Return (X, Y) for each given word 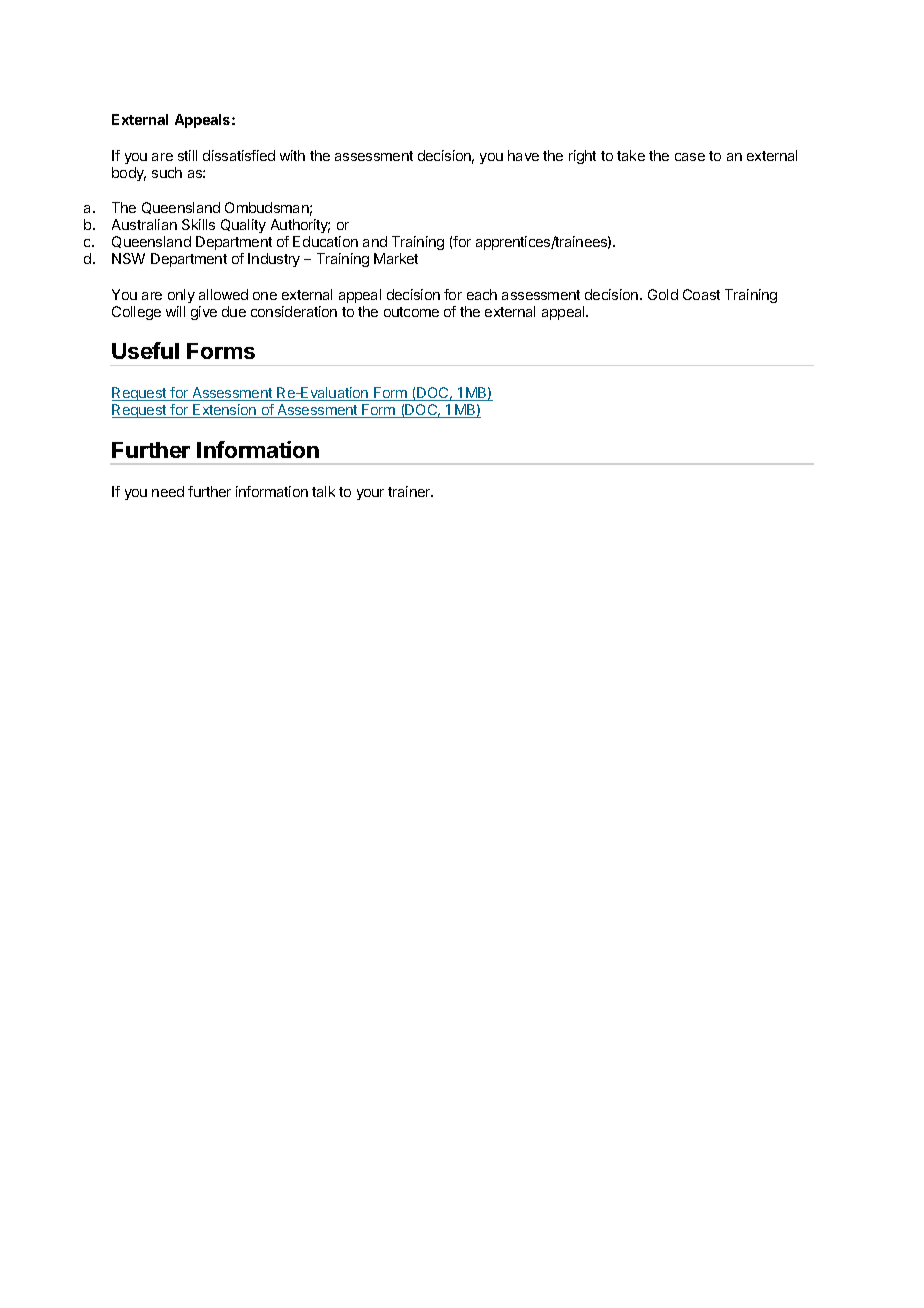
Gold (663, 294)
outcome (411, 312)
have (523, 155)
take (631, 155)
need (168, 491)
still (187, 155)
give (204, 313)
